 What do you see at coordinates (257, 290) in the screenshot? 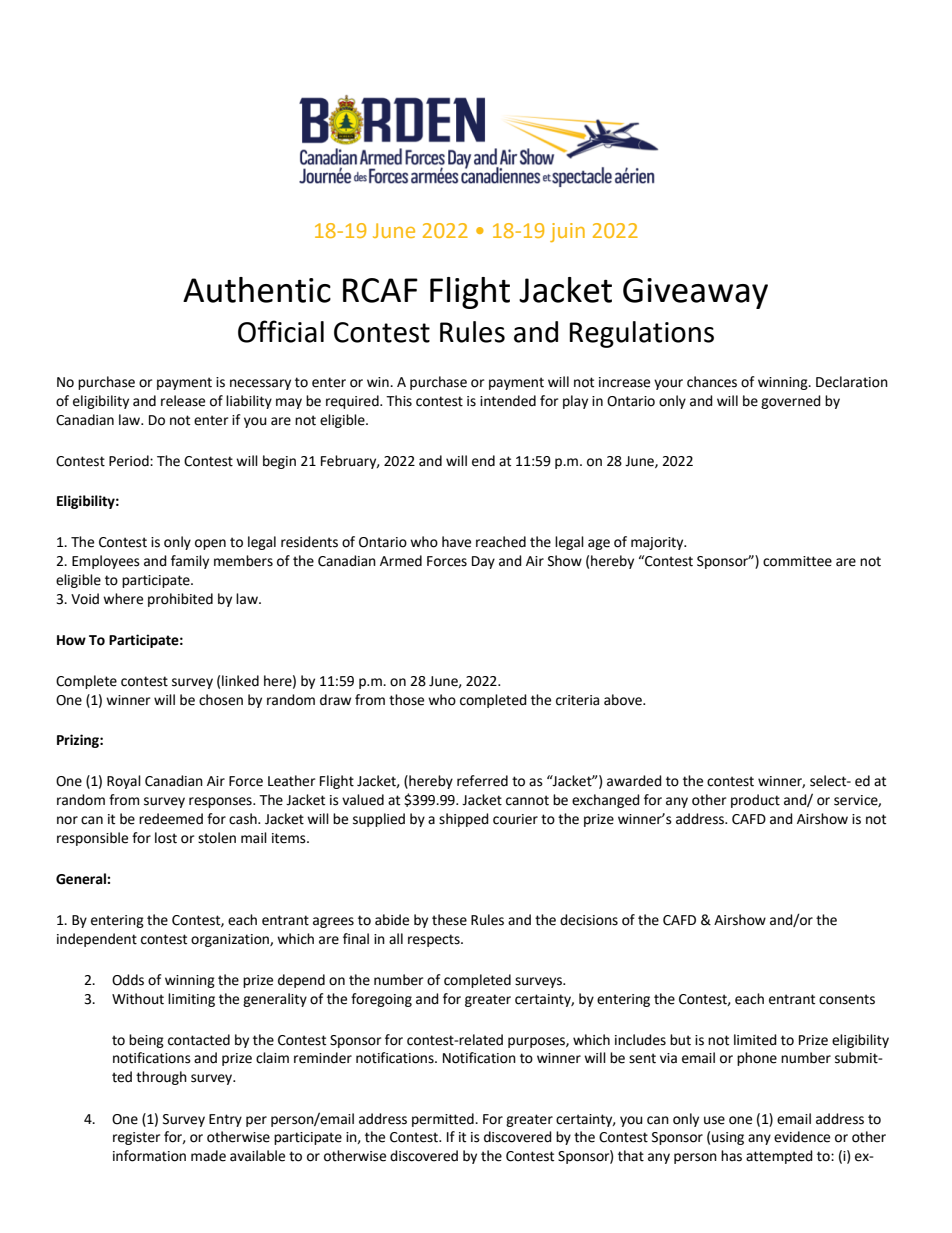
I see `Authentic` at bounding box center [257, 290].
